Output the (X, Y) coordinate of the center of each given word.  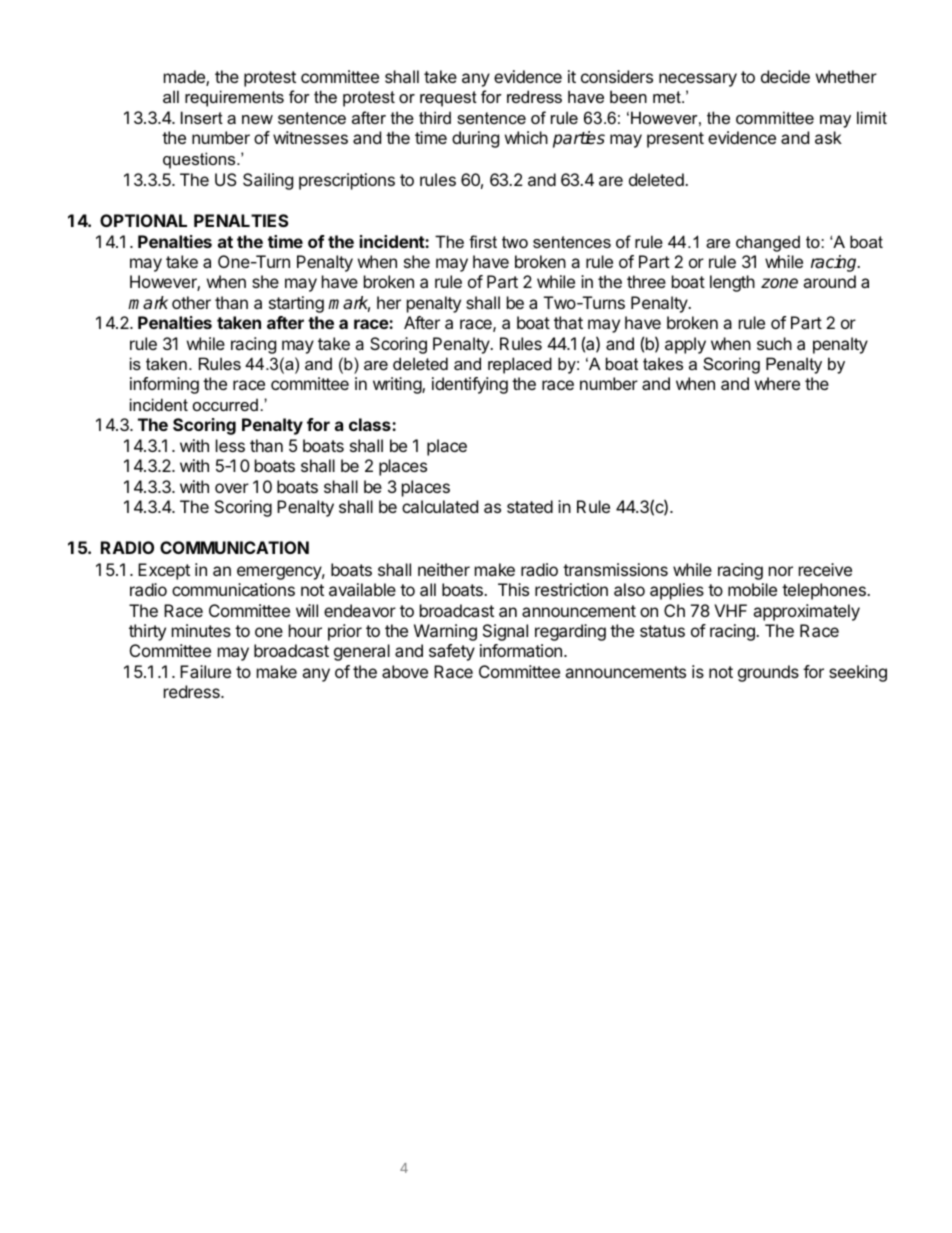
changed (768, 243)
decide (785, 76)
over (232, 488)
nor (781, 571)
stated (530, 506)
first (483, 241)
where (777, 383)
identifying (470, 385)
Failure (205, 671)
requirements (234, 98)
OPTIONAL (143, 220)
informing (164, 385)
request (448, 99)
